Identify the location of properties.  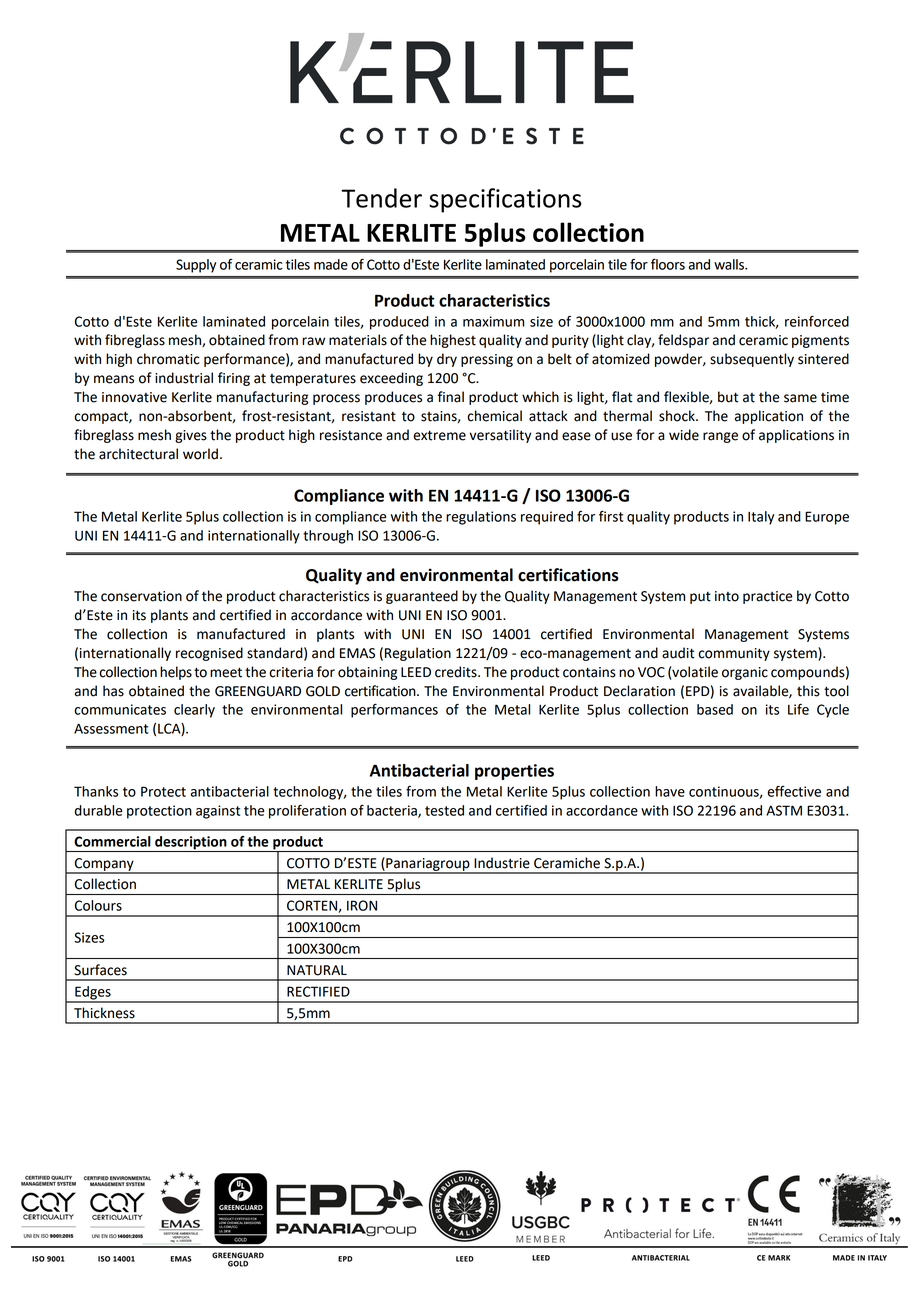
(514, 772).
